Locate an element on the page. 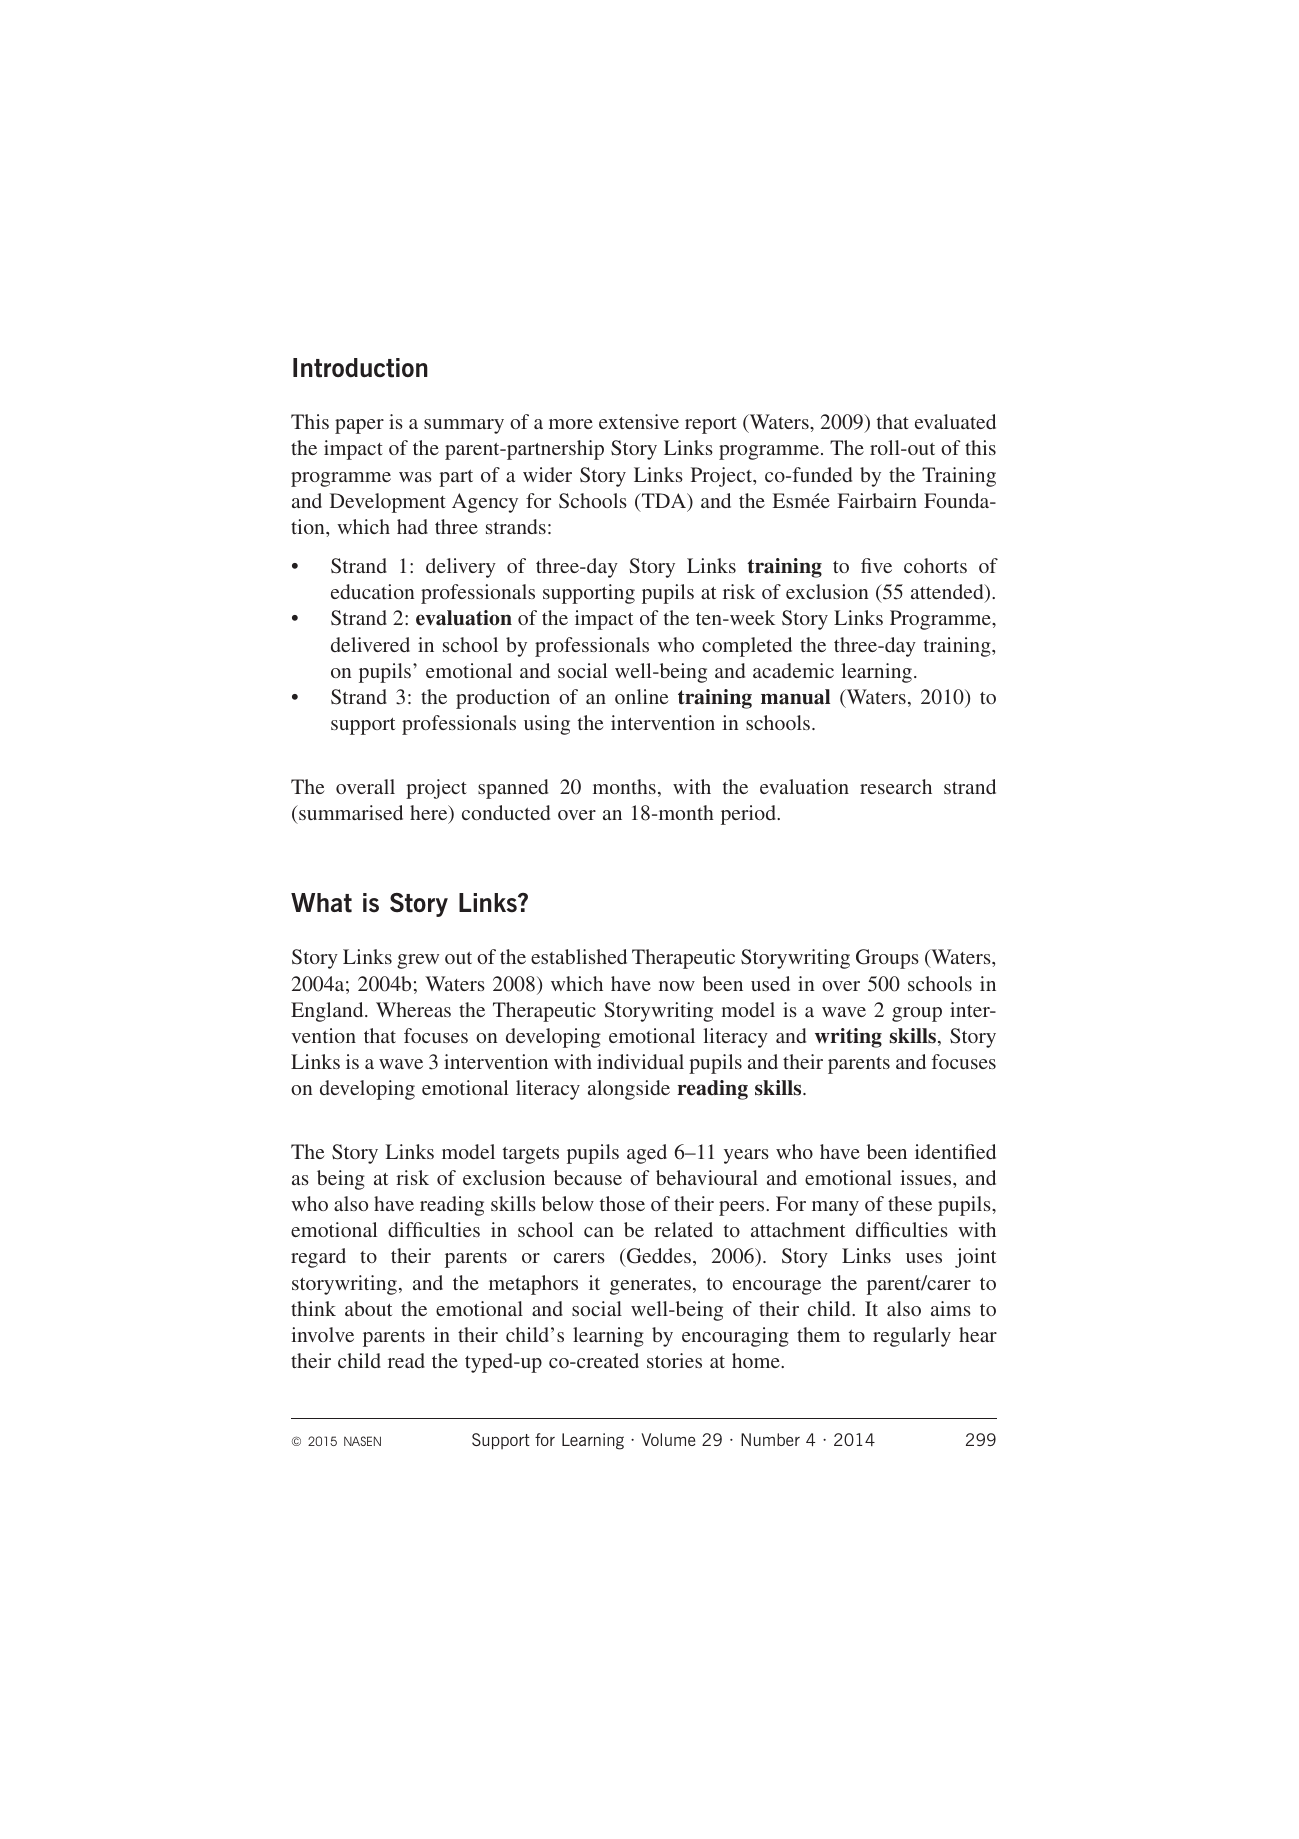  used is located at coordinates (770, 983).
